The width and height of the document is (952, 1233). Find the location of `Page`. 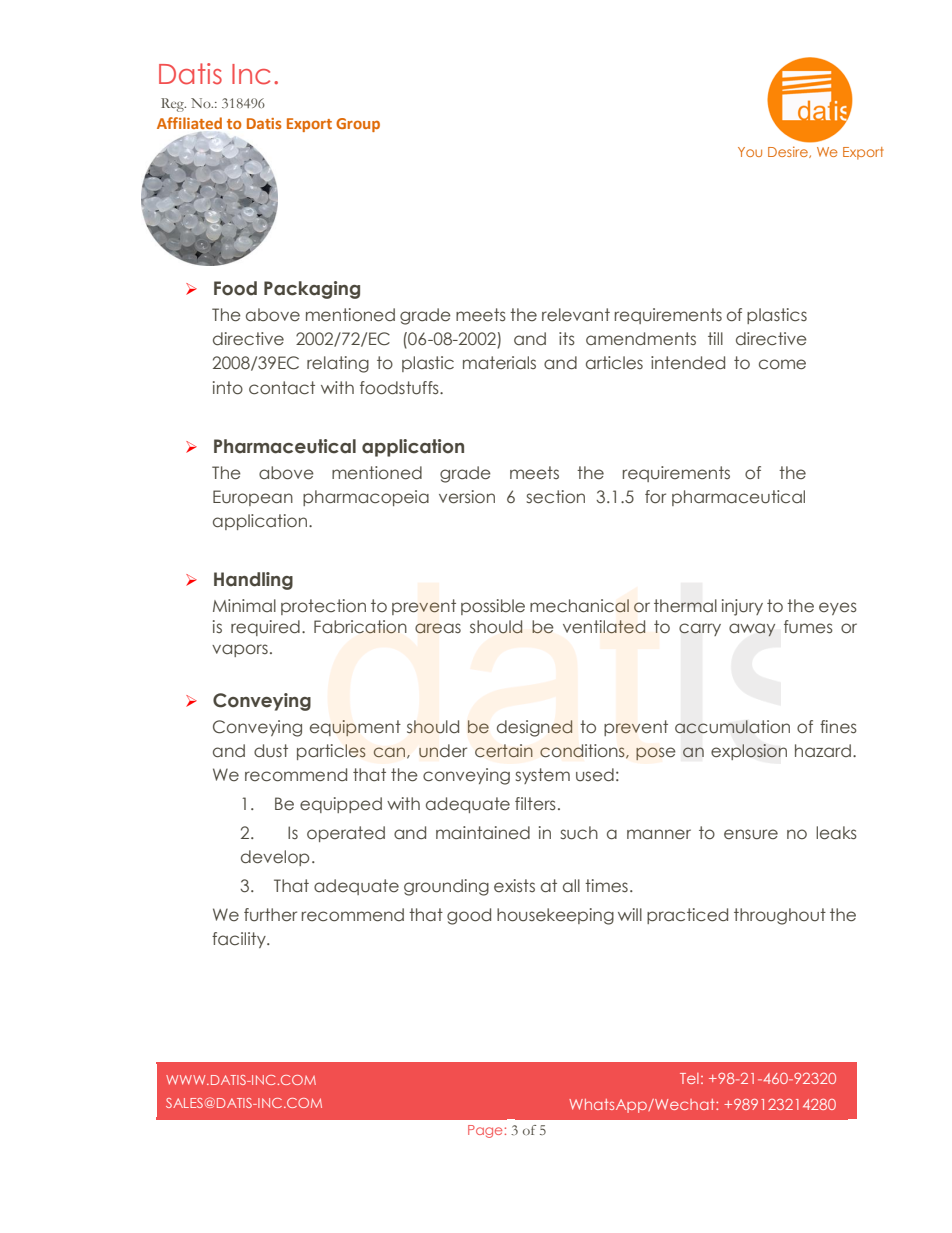

Page is located at coordinates (485, 1131).
